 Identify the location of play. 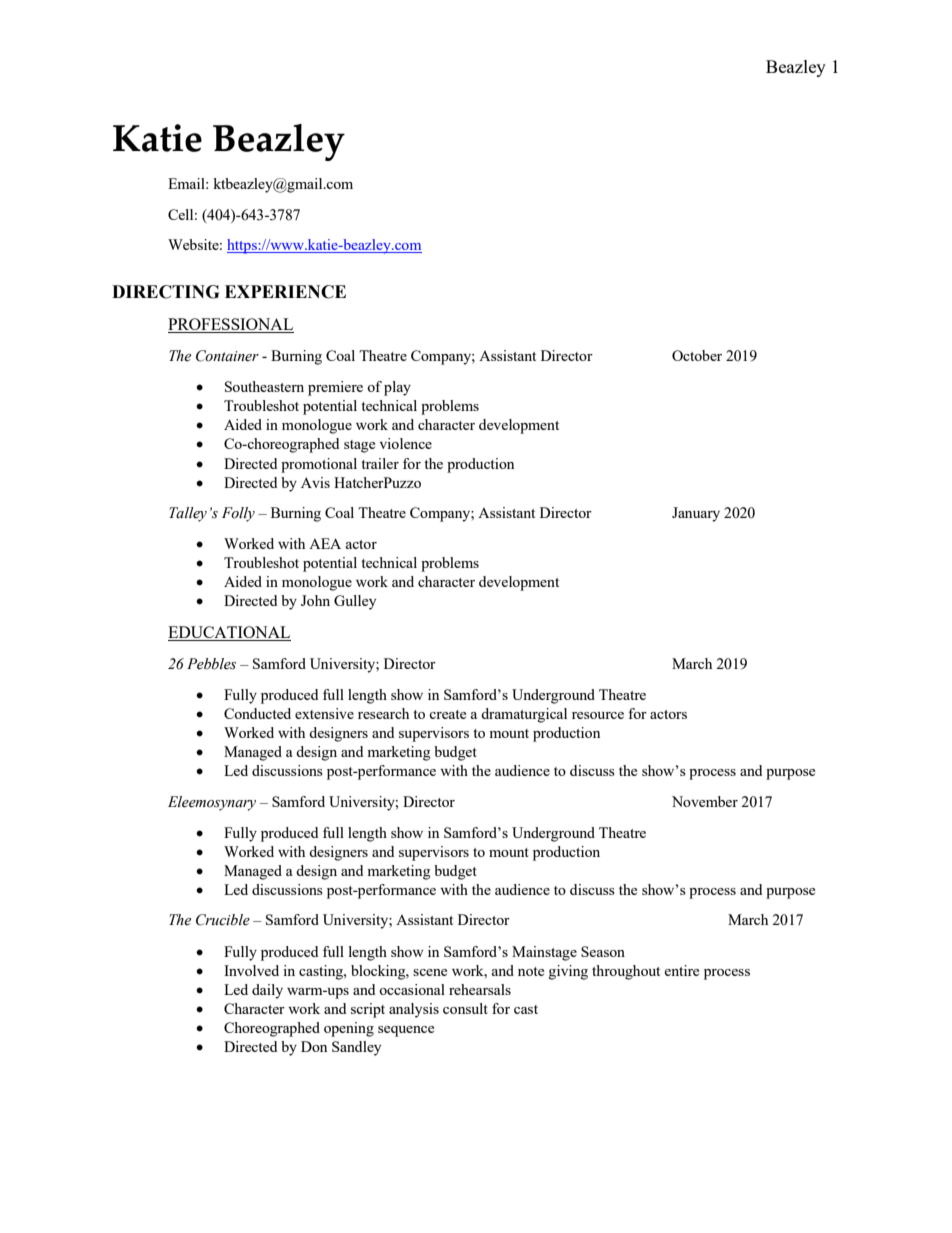
(397, 388).
